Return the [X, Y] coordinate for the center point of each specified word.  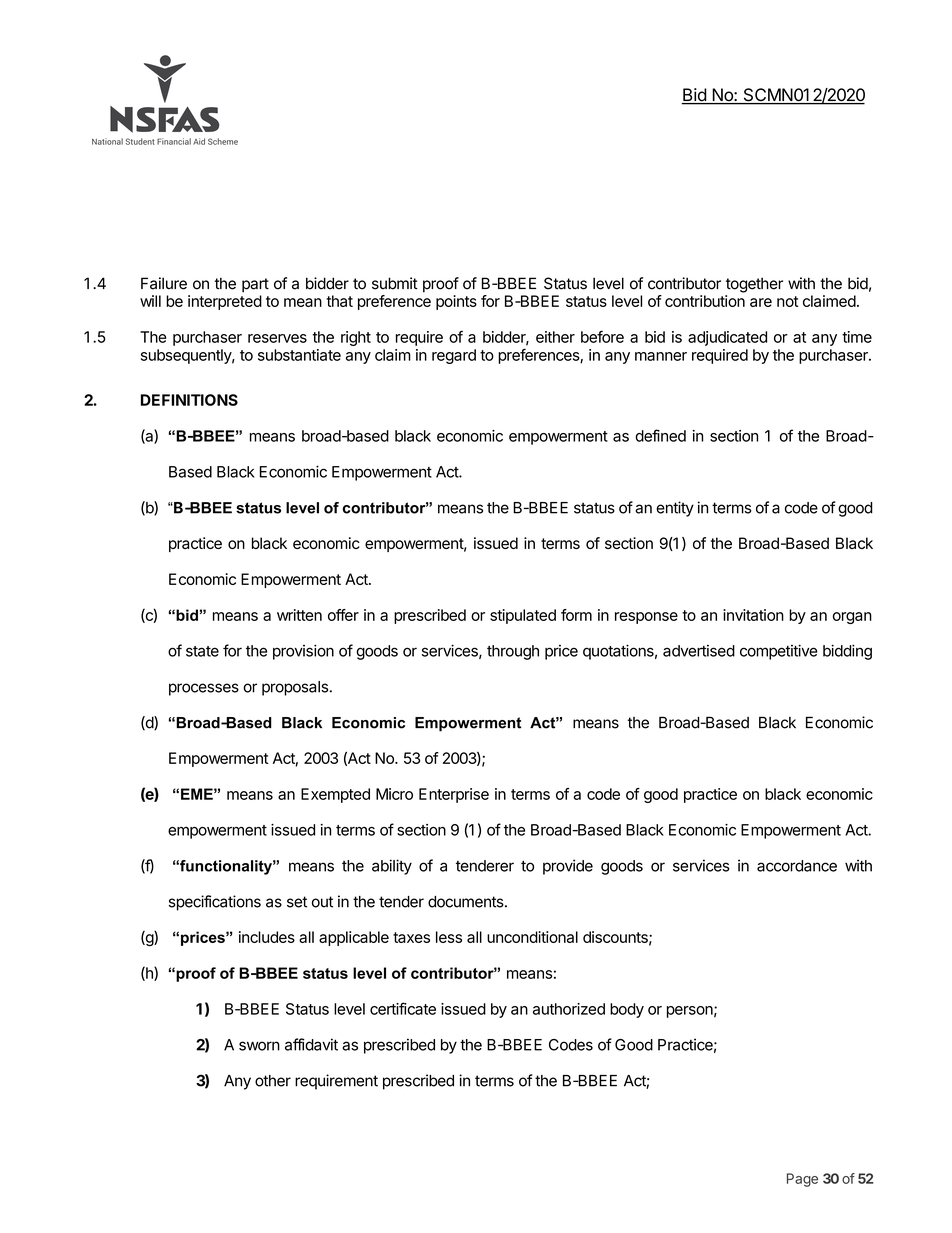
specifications [215, 903]
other [273, 1081]
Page [802, 1180]
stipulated [523, 616]
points [456, 302]
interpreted [225, 302]
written [299, 615]
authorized [569, 1009]
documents [467, 902]
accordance [797, 866]
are [761, 302]
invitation [753, 615]
